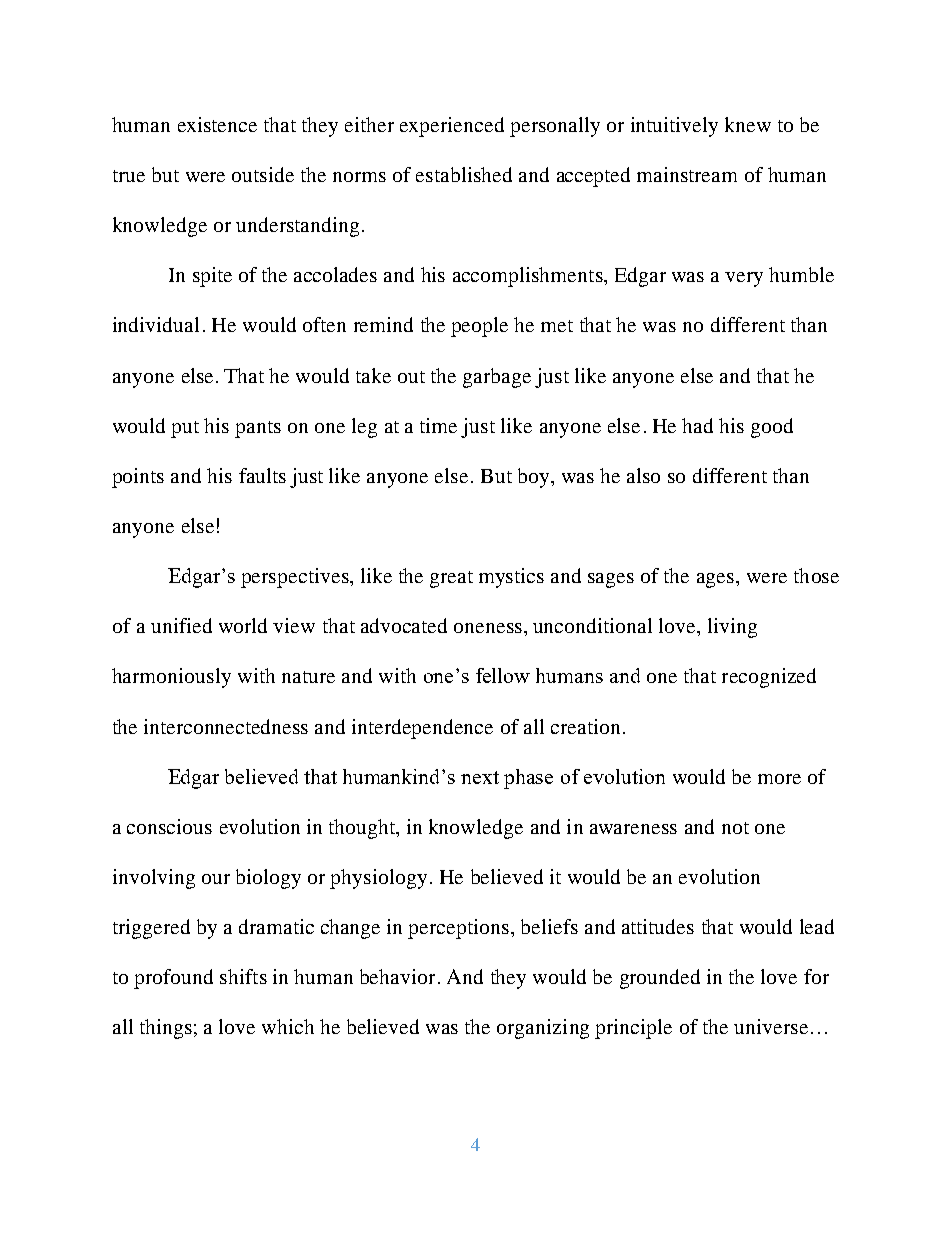 This screenshot has width=952, height=1233. What do you see at coordinates (771, 1026) in the screenshot?
I see `universe` at bounding box center [771, 1026].
